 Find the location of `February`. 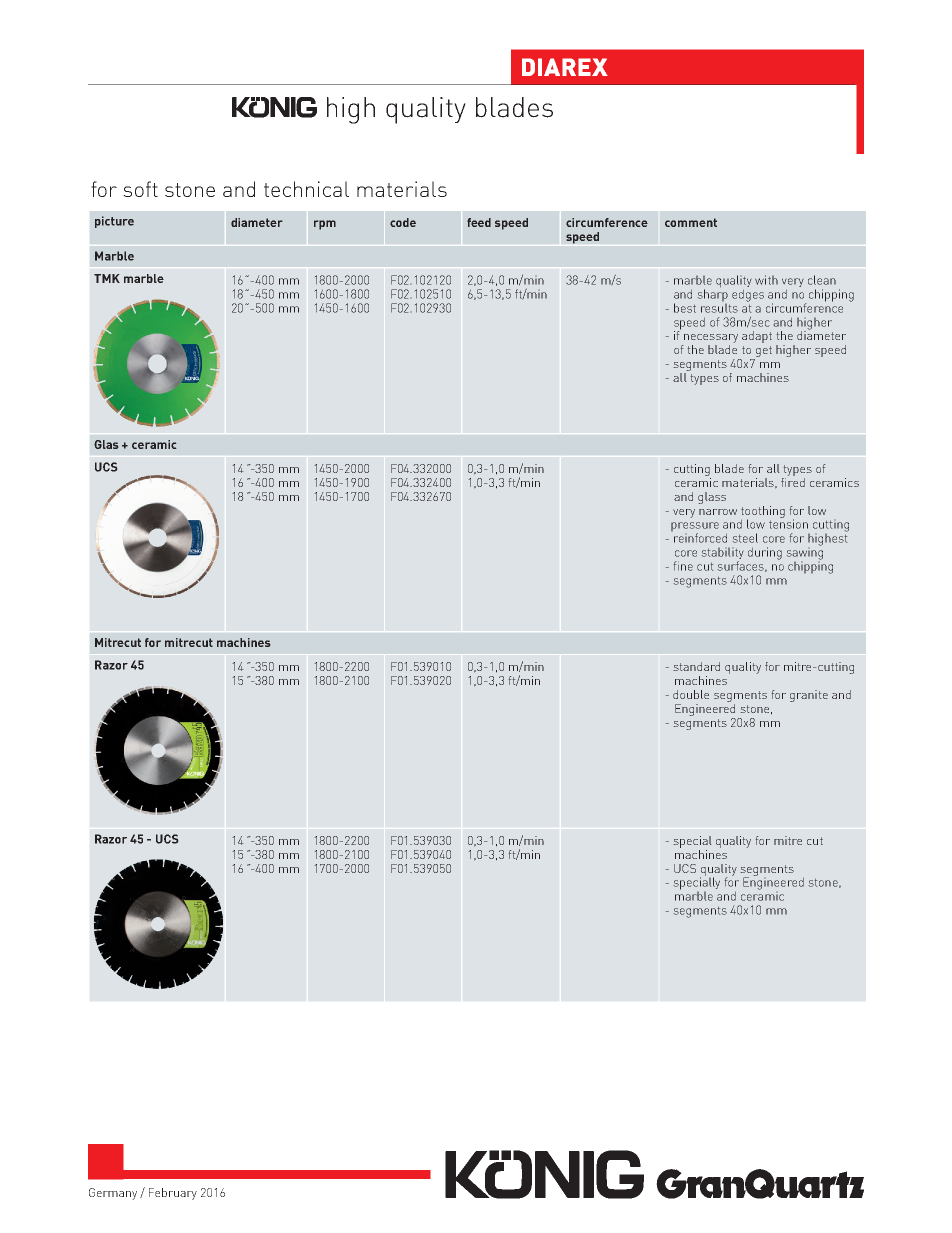

February is located at coordinates (173, 1194).
